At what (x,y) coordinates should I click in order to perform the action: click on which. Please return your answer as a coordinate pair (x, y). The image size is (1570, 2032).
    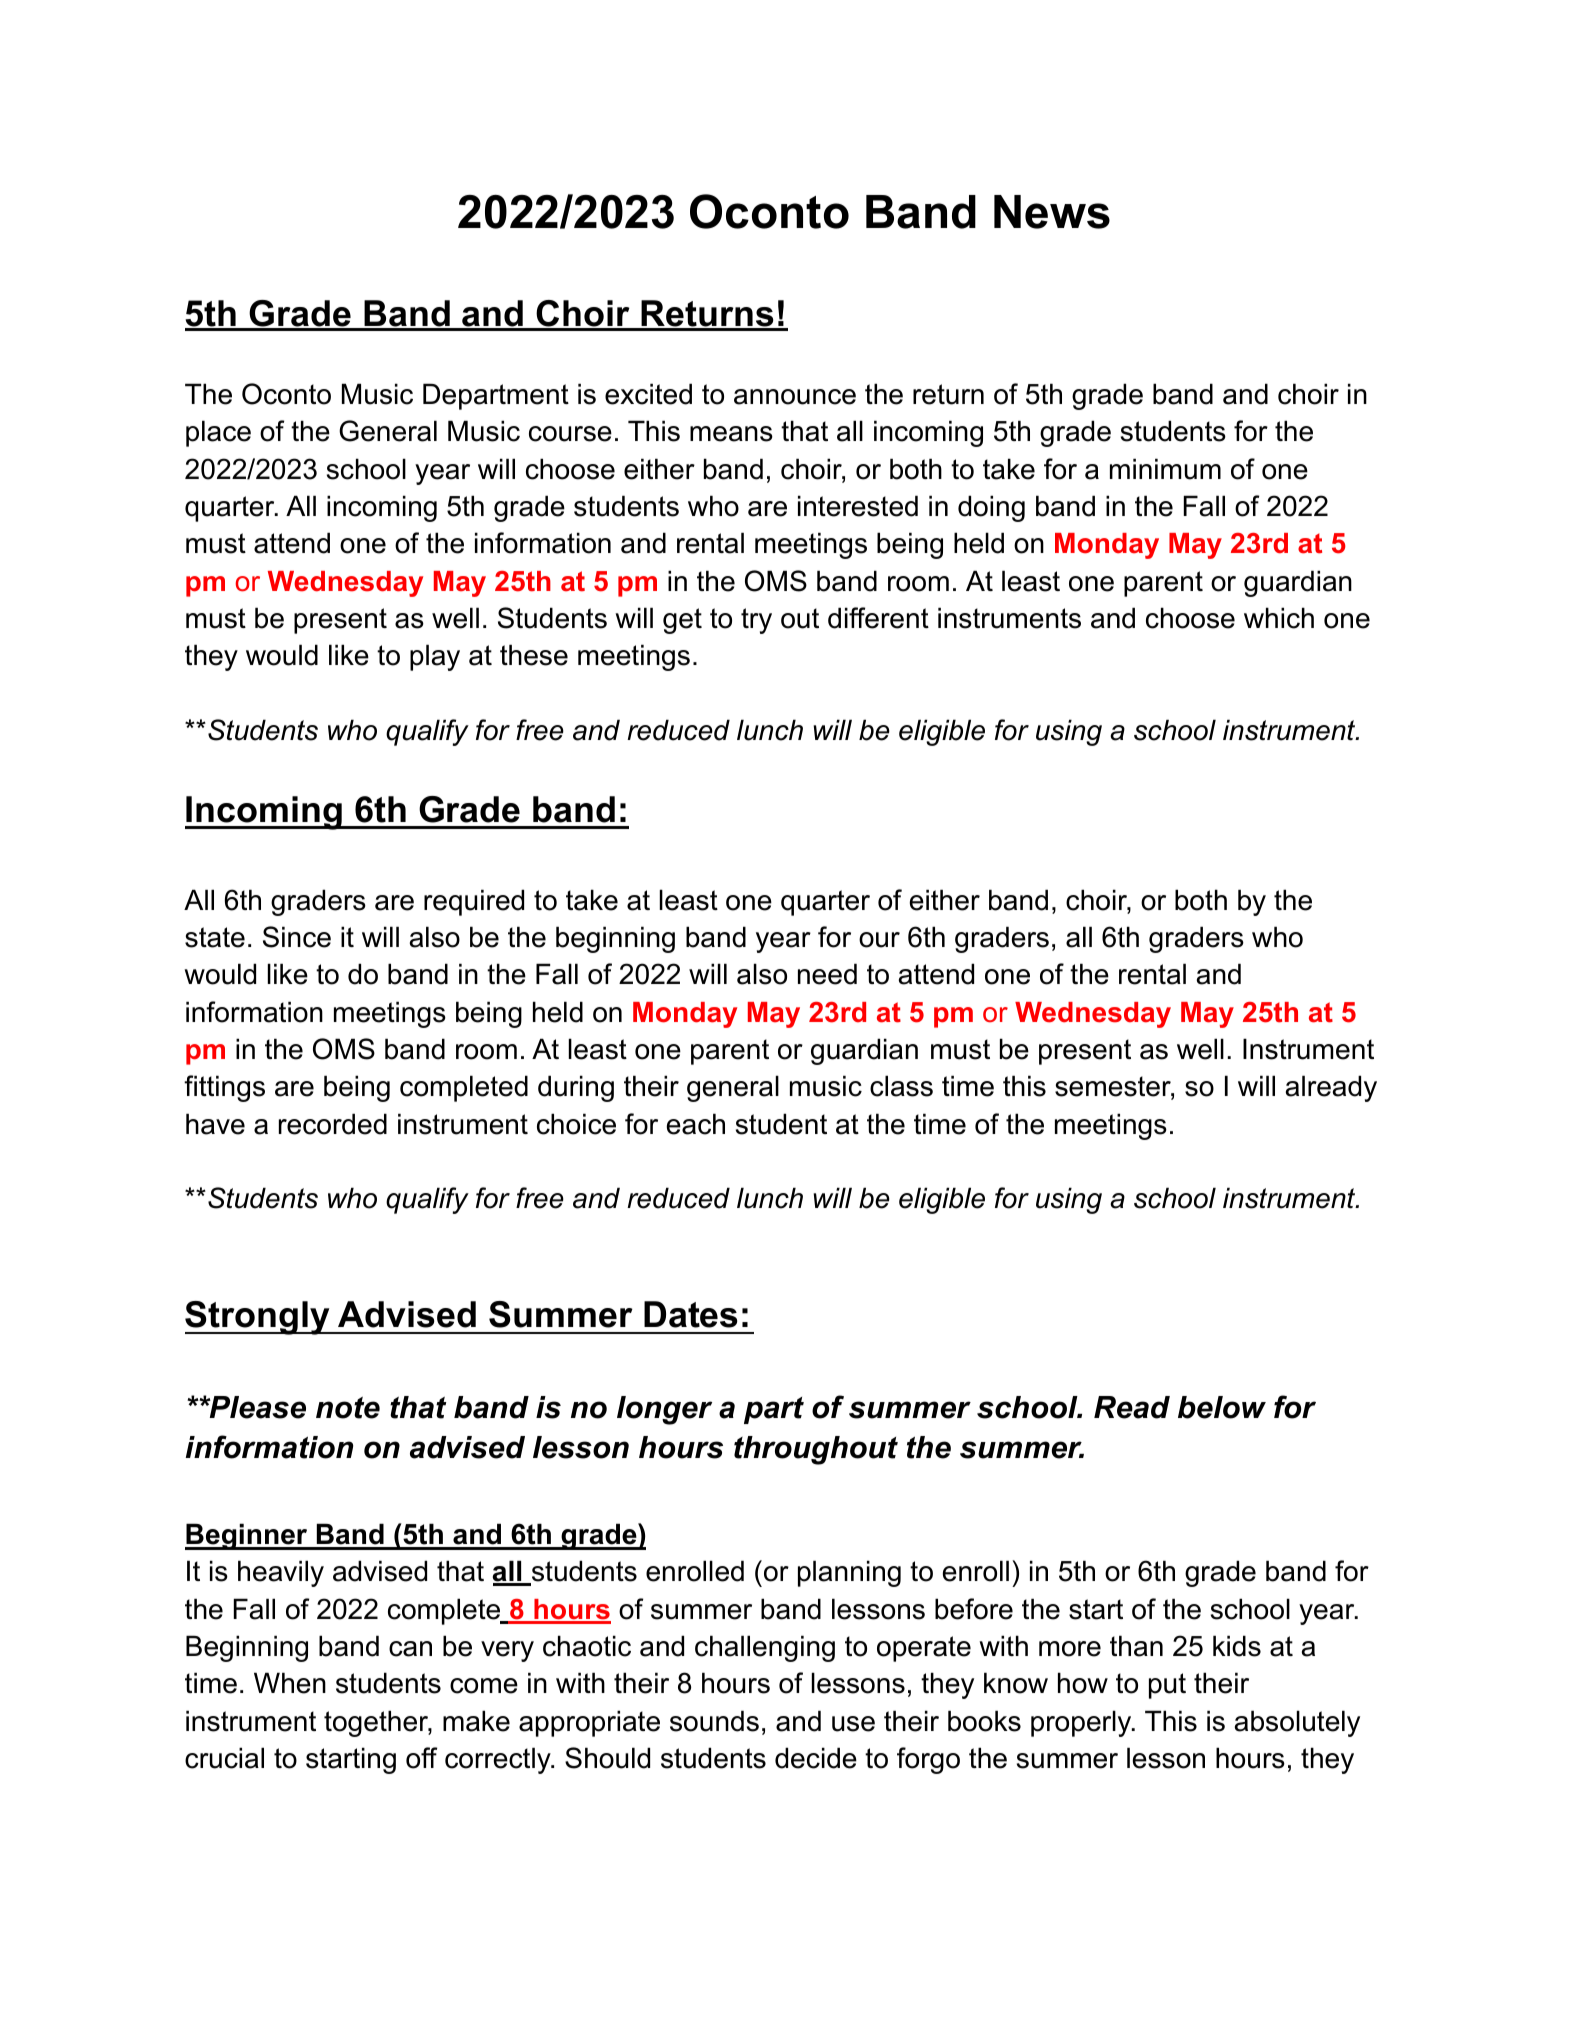
    Looking at the image, I should click on (1279, 618).
